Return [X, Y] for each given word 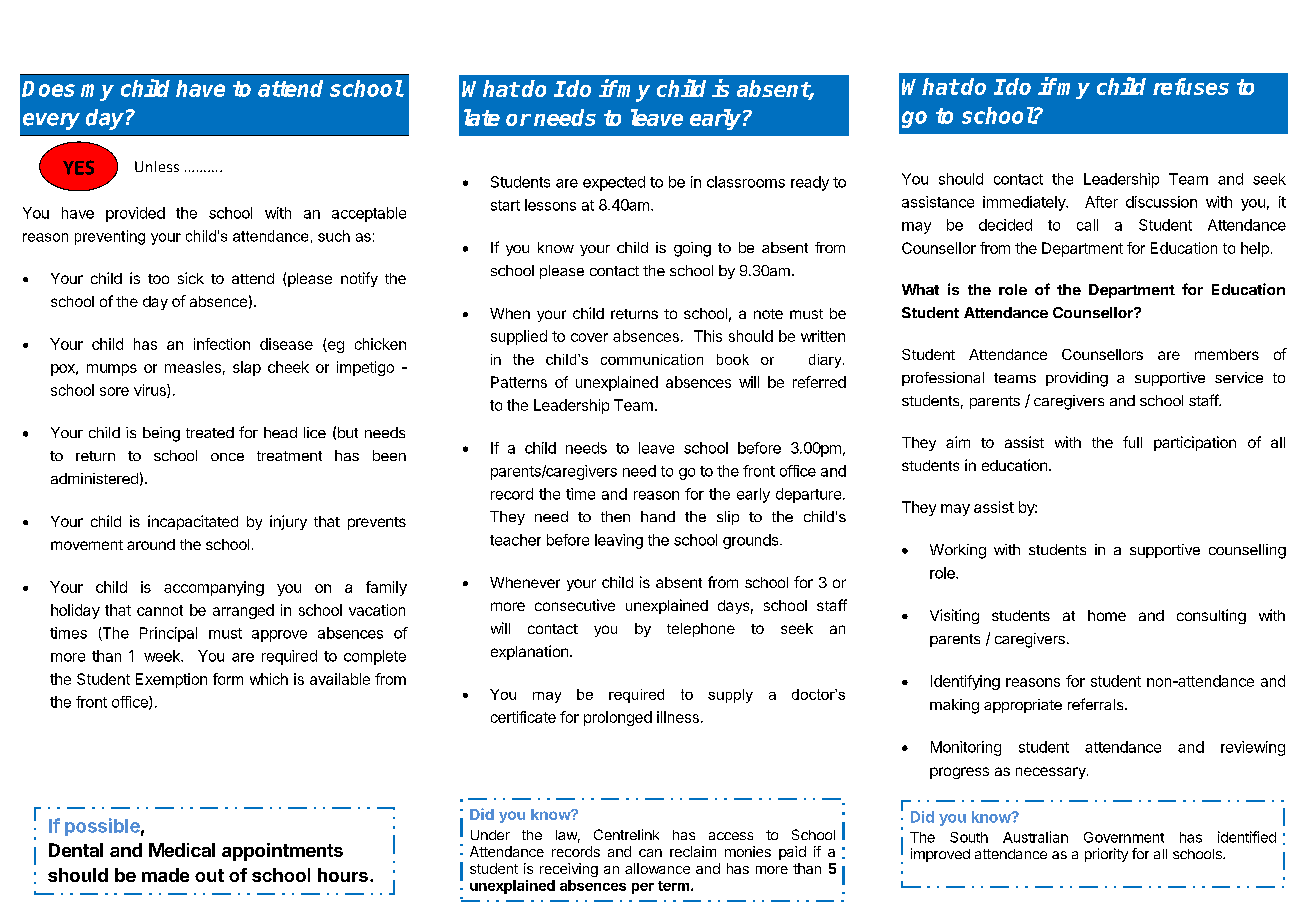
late [482, 117]
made [165, 875]
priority [1106, 855]
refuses [1191, 86]
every [51, 121]
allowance [657, 868]
